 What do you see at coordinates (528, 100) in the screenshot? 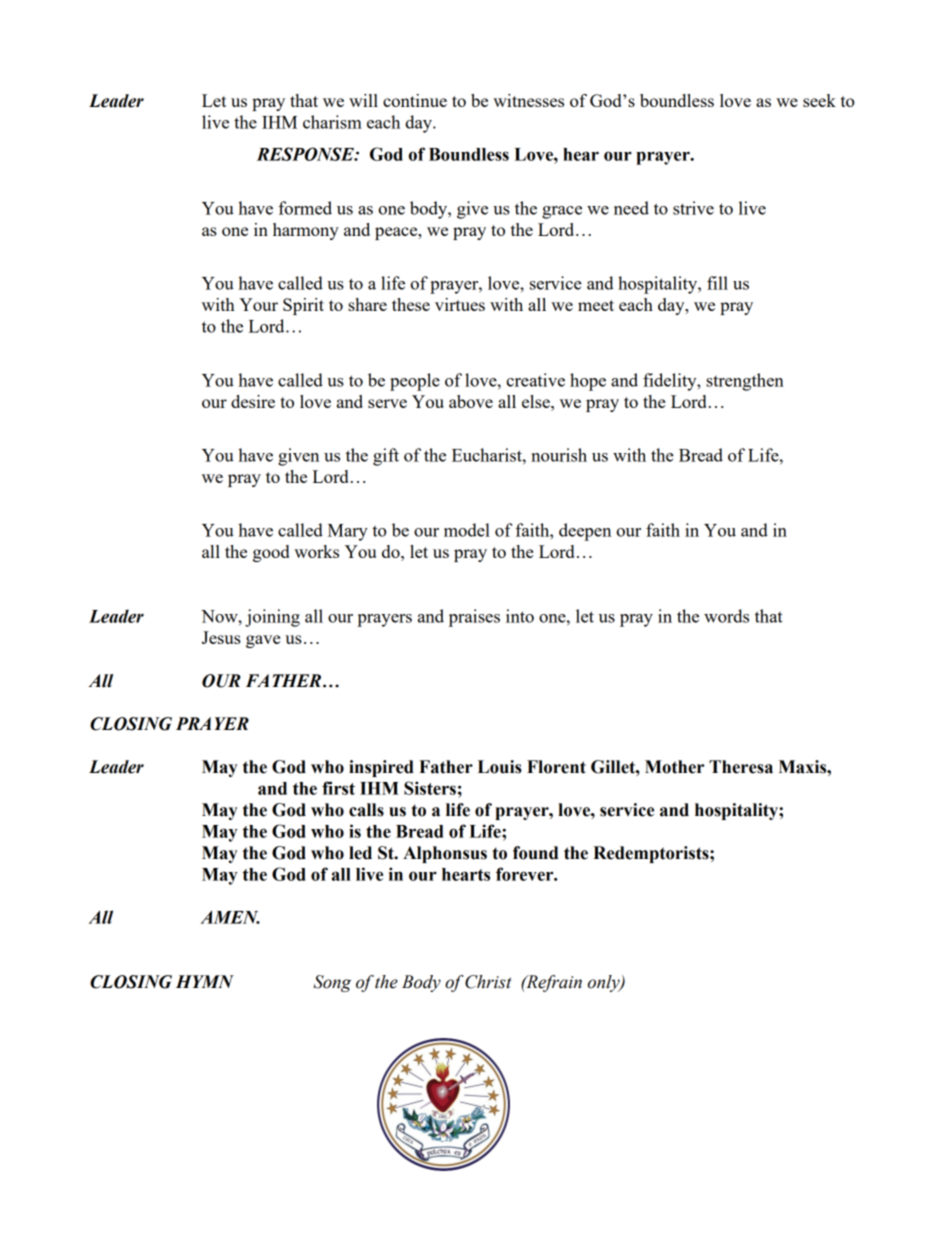
I see `witnesses` at bounding box center [528, 100].
